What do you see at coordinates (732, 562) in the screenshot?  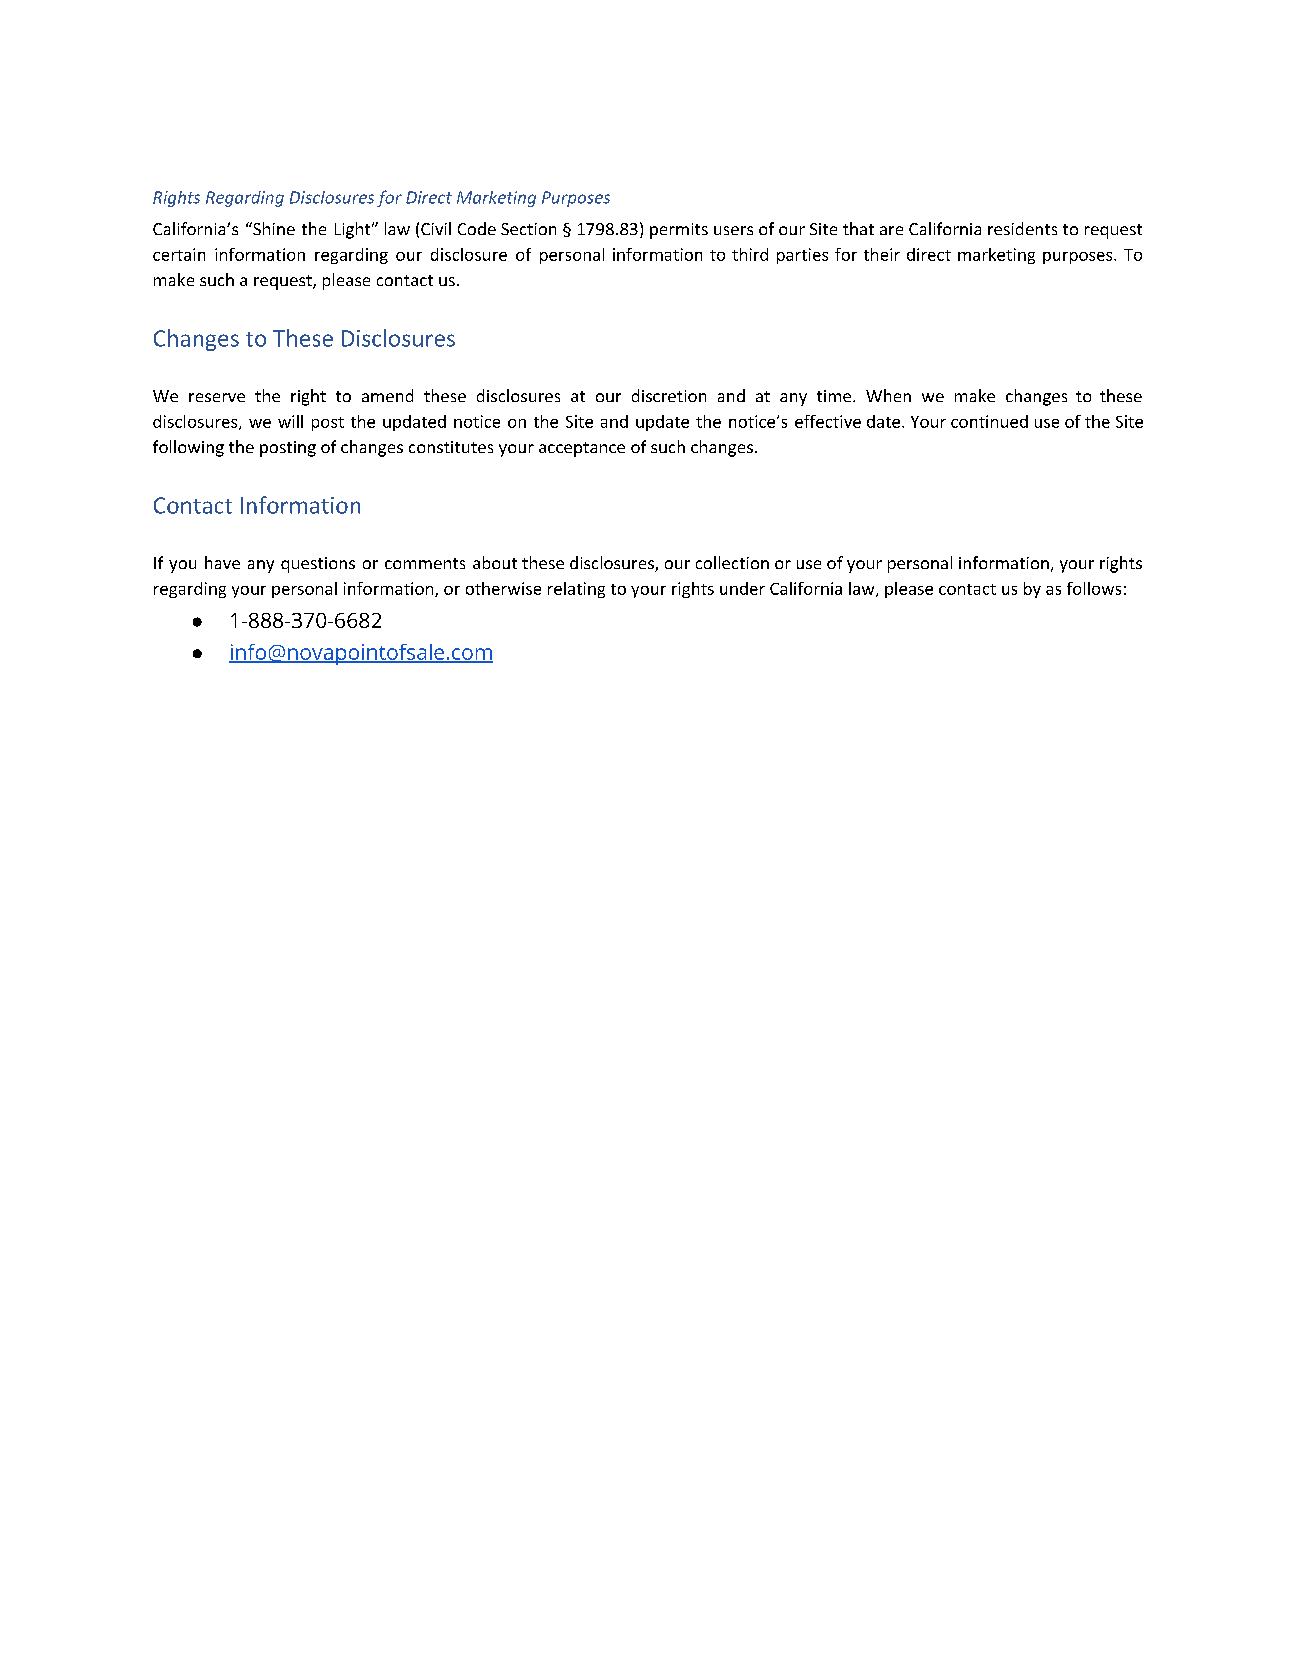 I see `collection` at bounding box center [732, 562].
